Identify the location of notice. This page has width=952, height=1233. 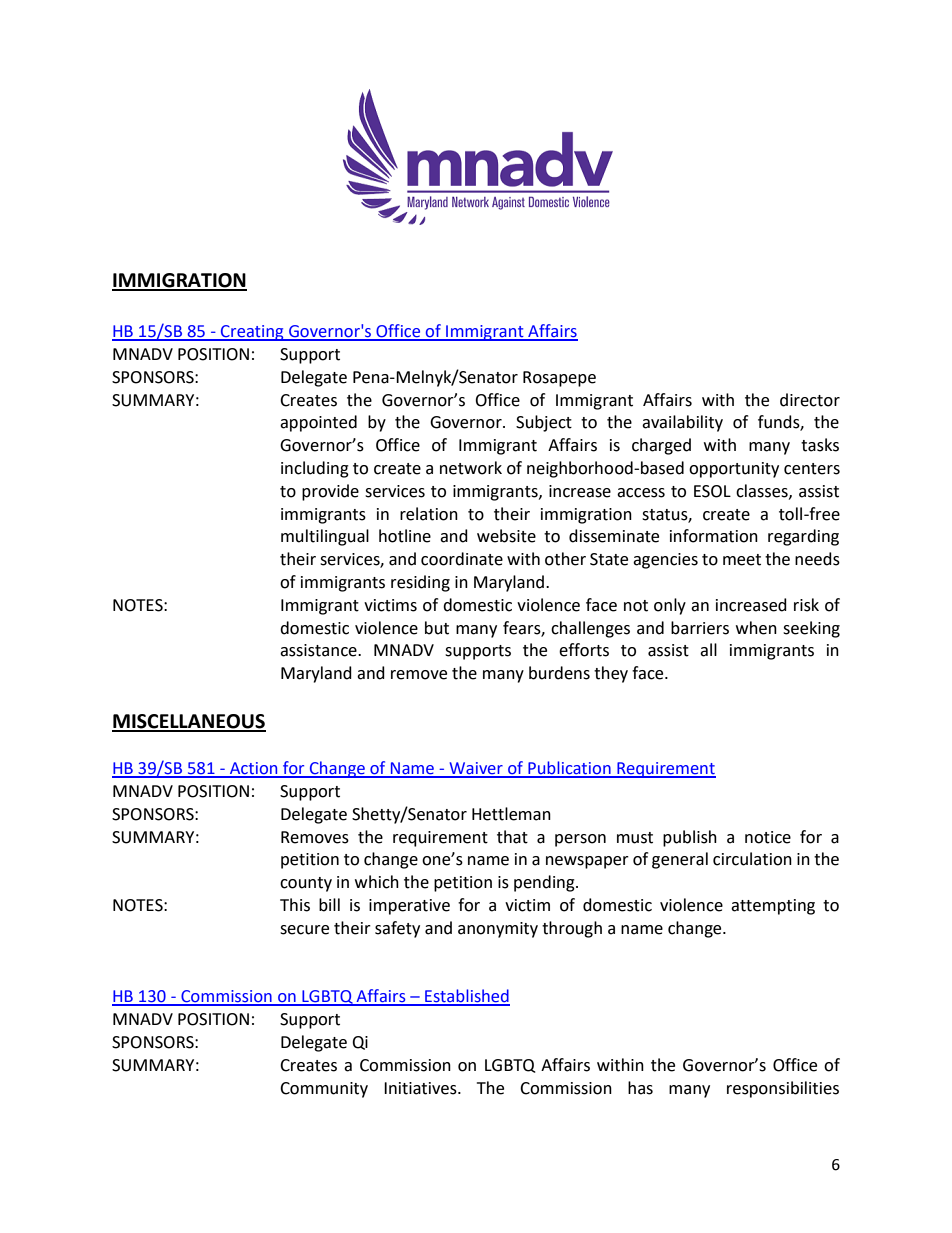
(768, 837).
